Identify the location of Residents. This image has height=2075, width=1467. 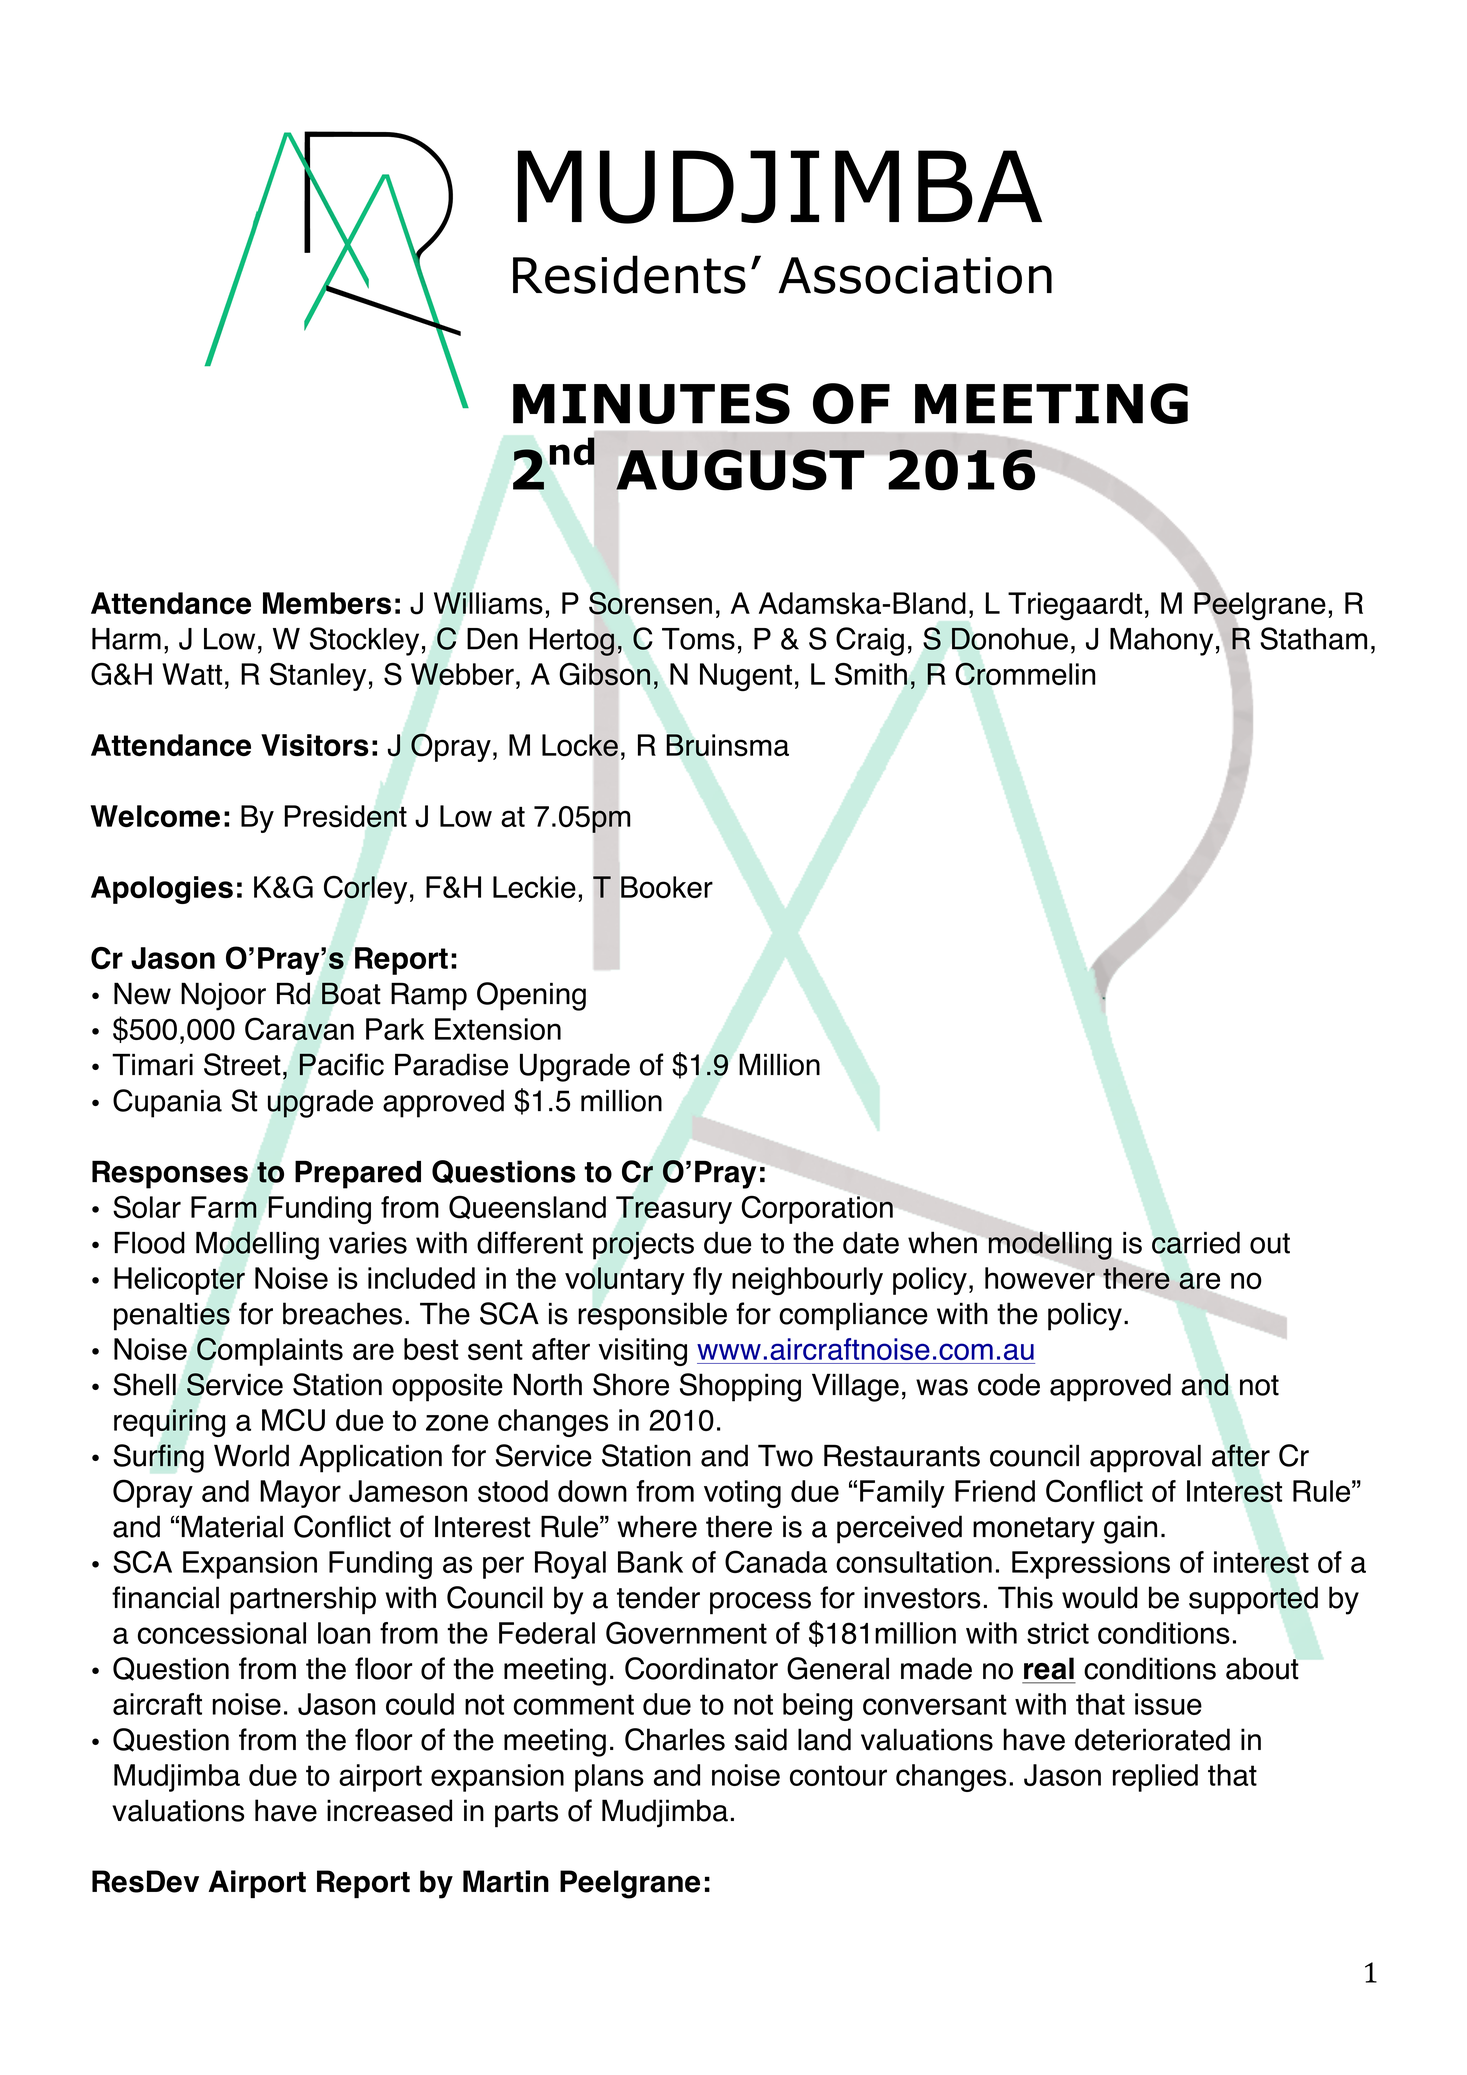
(629, 274).
